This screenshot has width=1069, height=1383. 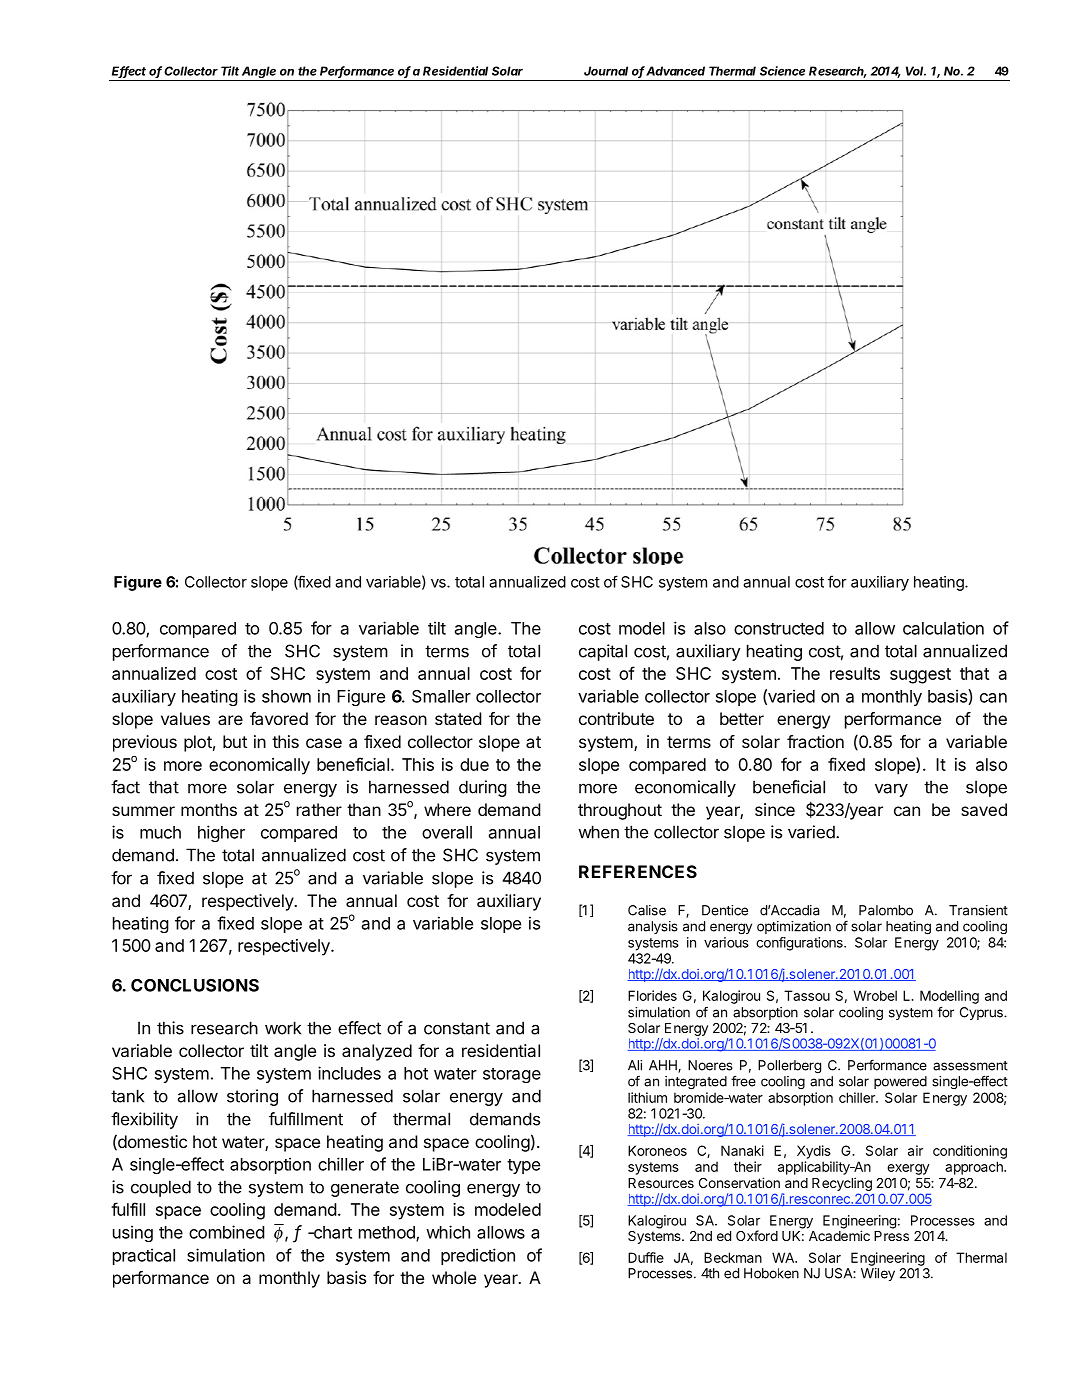 What do you see at coordinates (675, 71) in the screenshot?
I see `Advanced` at bounding box center [675, 71].
